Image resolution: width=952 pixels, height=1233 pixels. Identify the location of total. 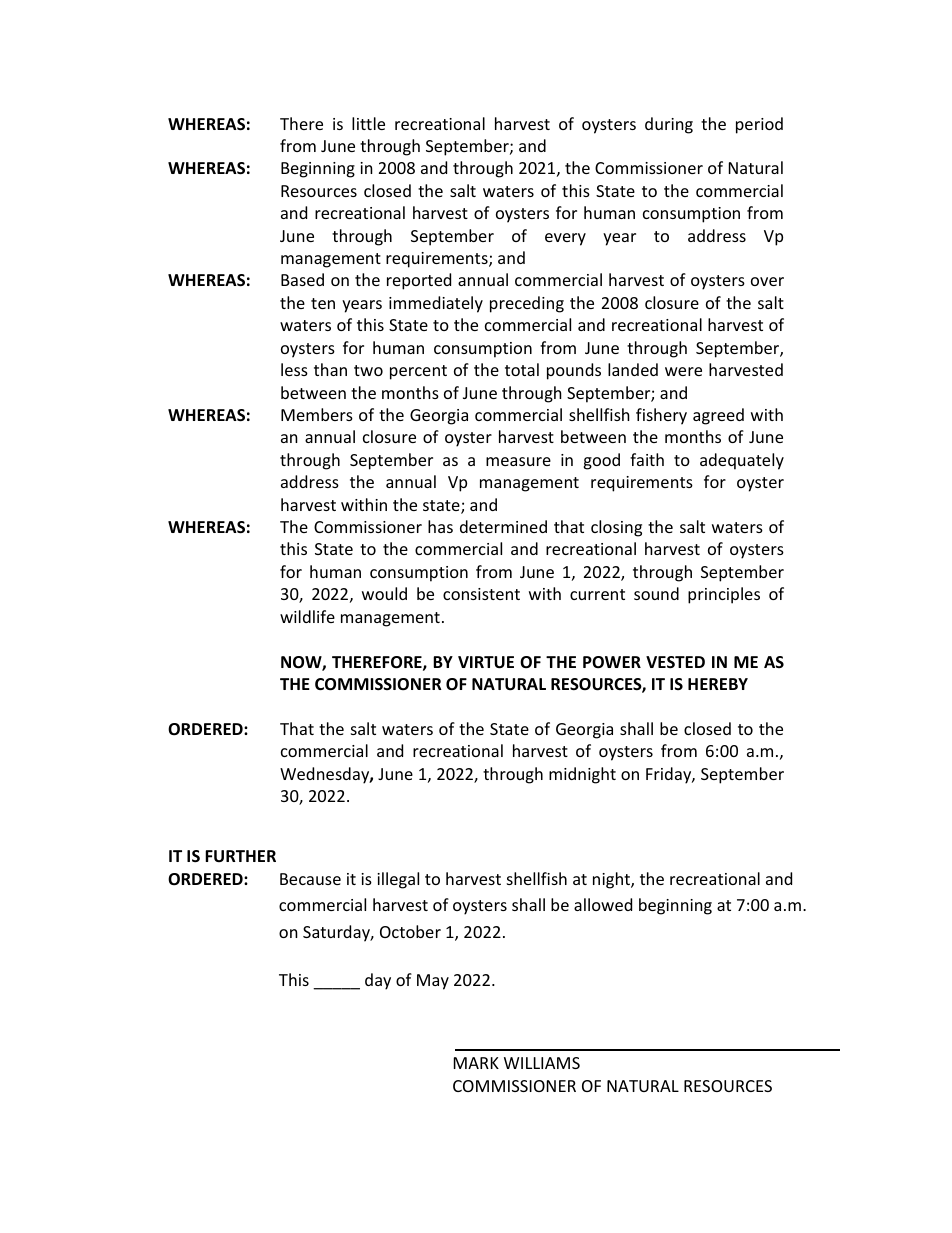
(522, 369).
